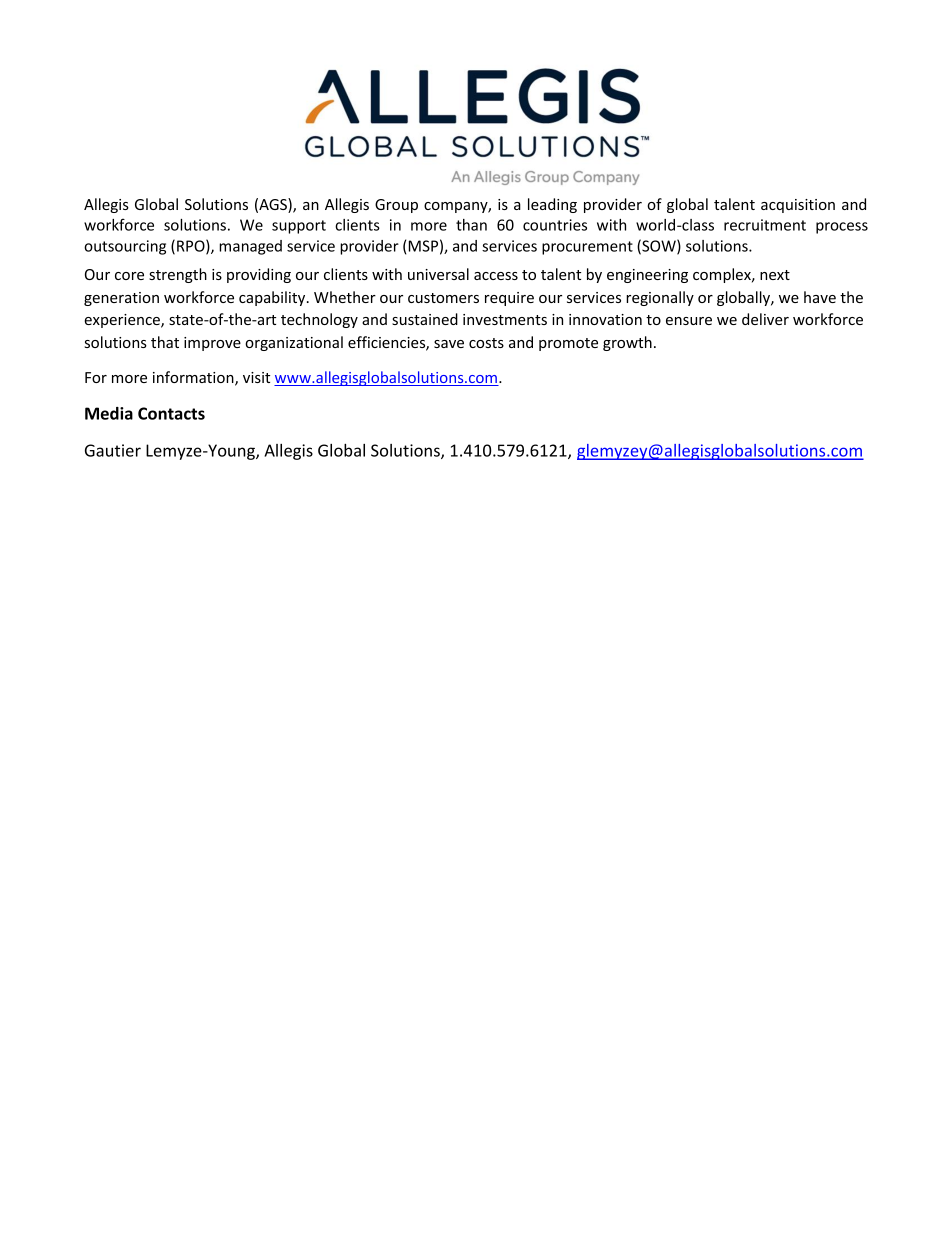 The width and height of the page is (952, 1233). What do you see at coordinates (171, 413) in the page?
I see `Contacts` at bounding box center [171, 413].
